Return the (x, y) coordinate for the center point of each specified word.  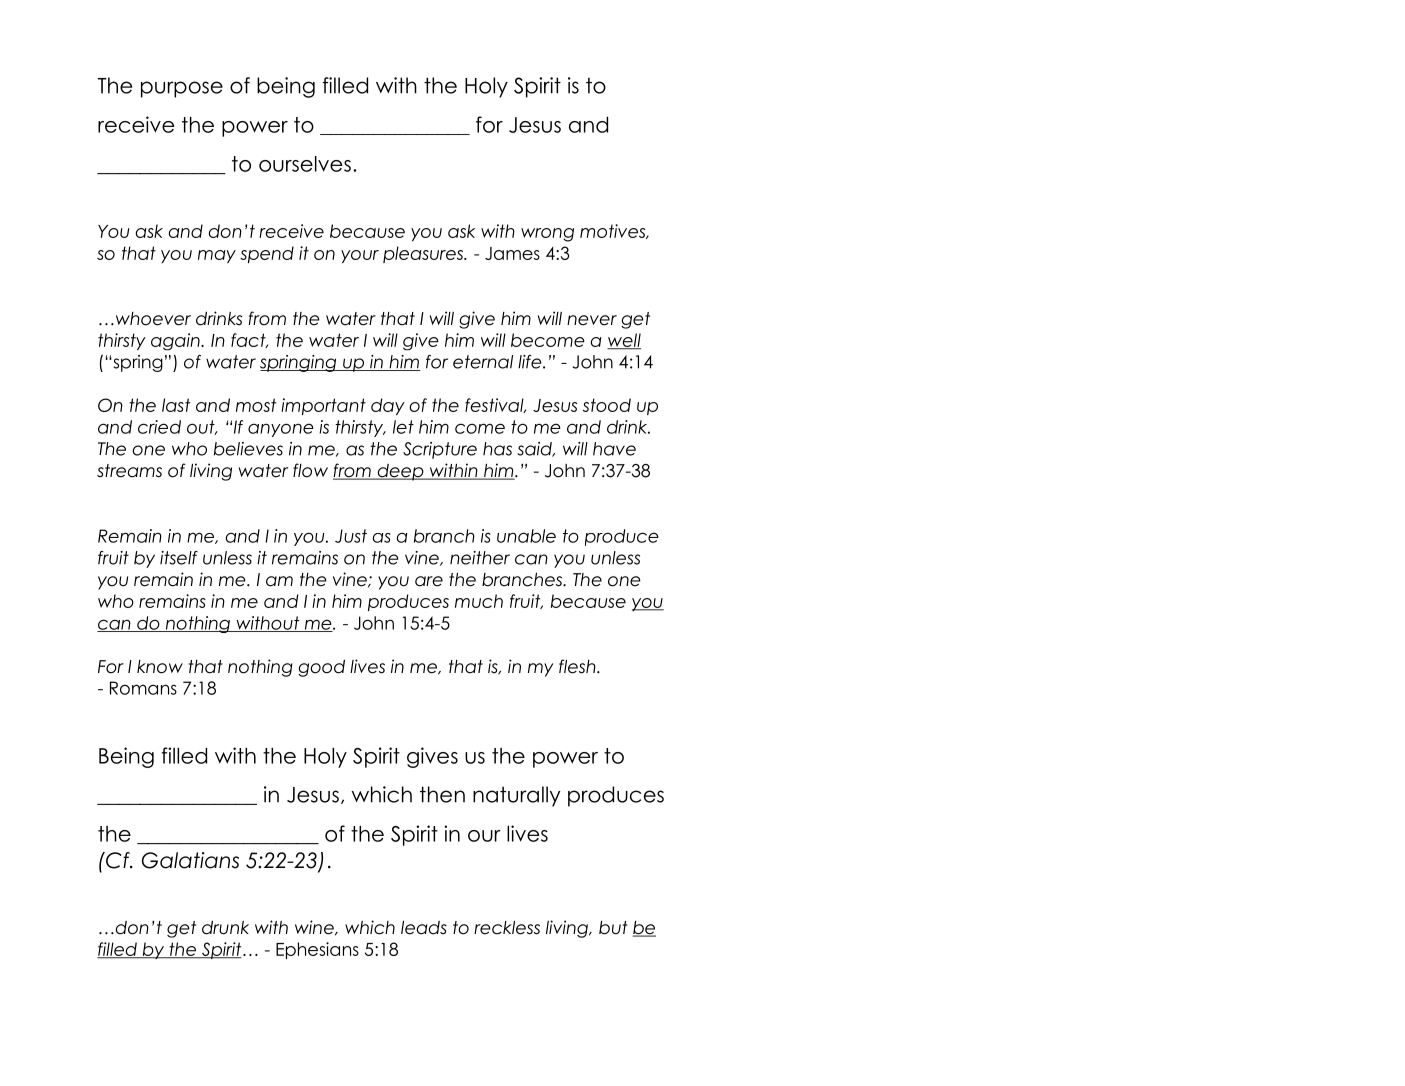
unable (526, 536)
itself (179, 558)
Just (351, 536)
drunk (225, 928)
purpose (182, 89)
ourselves (305, 164)
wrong (547, 235)
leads (424, 928)
